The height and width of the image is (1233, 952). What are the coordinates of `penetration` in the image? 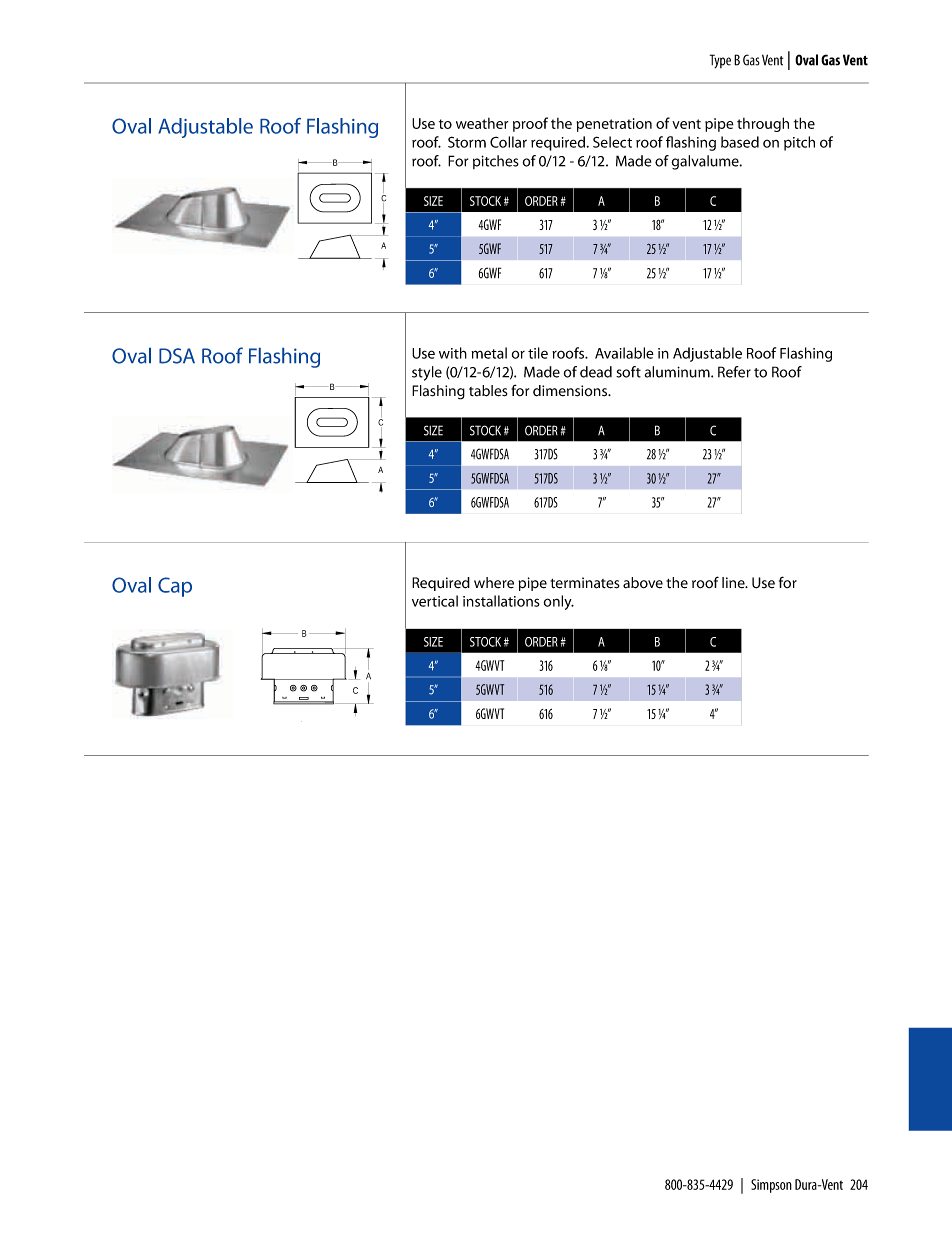 It's located at (614, 125).
